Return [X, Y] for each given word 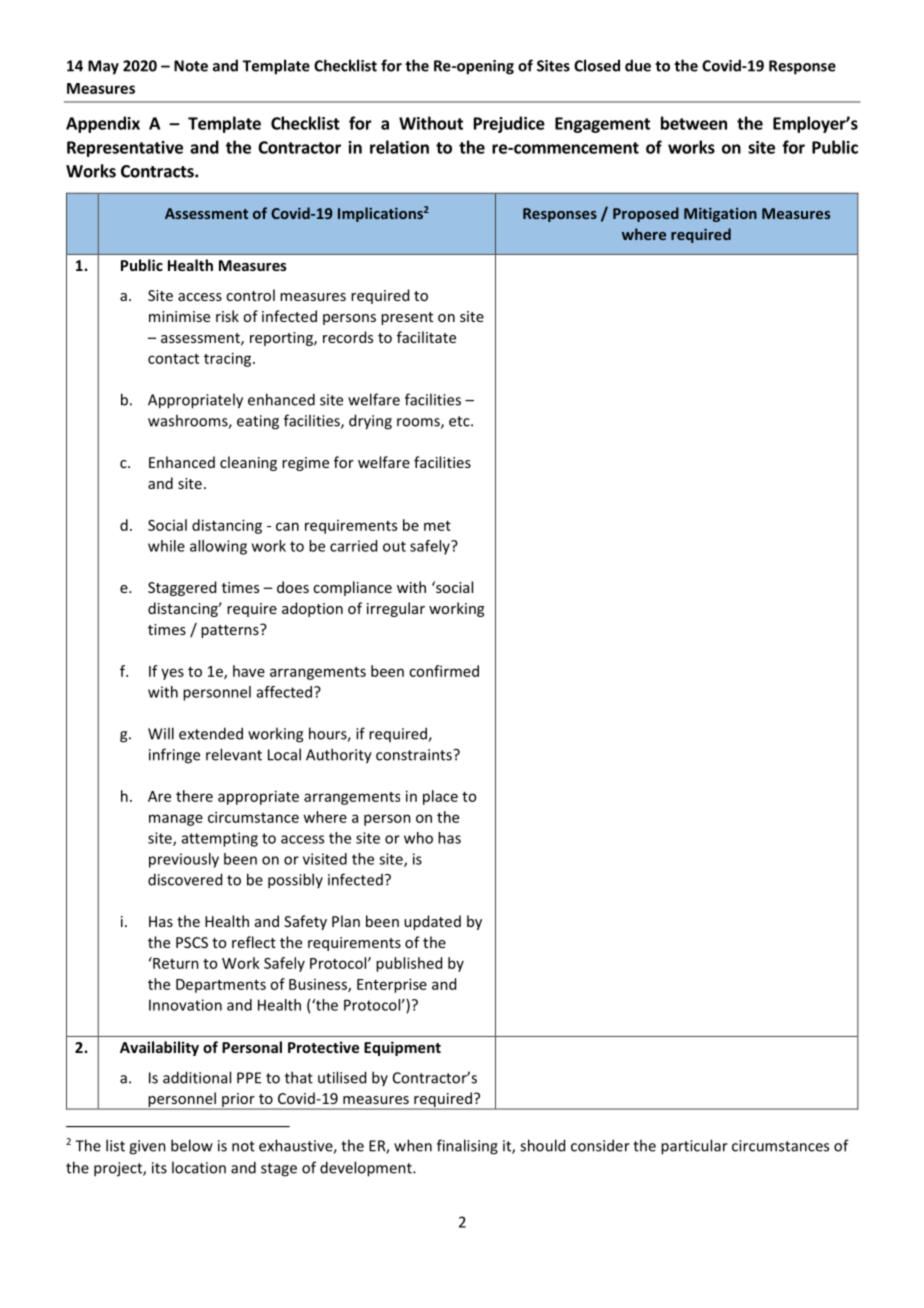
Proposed [646, 214]
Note [191, 66]
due [638, 65]
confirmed [444, 671]
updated [432, 922]
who [418, 838]
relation [399, 147]
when [413, 1145]
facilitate [426, 337]
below [192, 1145]
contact [173, 359]
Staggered [182, 588]
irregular [396, 609]
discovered [185, 879]
